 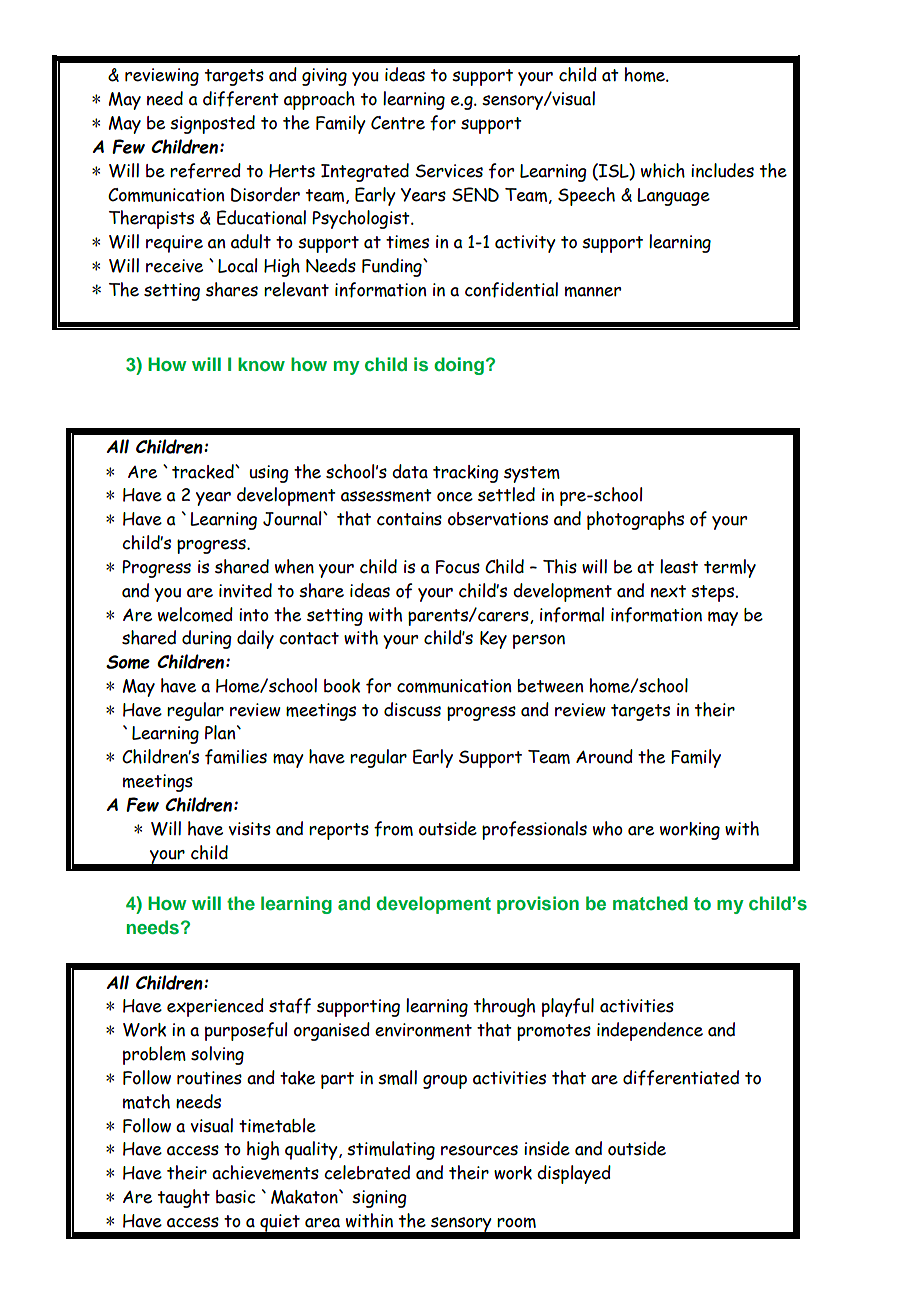 I want to click on taught, so click(x=184, y=1198).
